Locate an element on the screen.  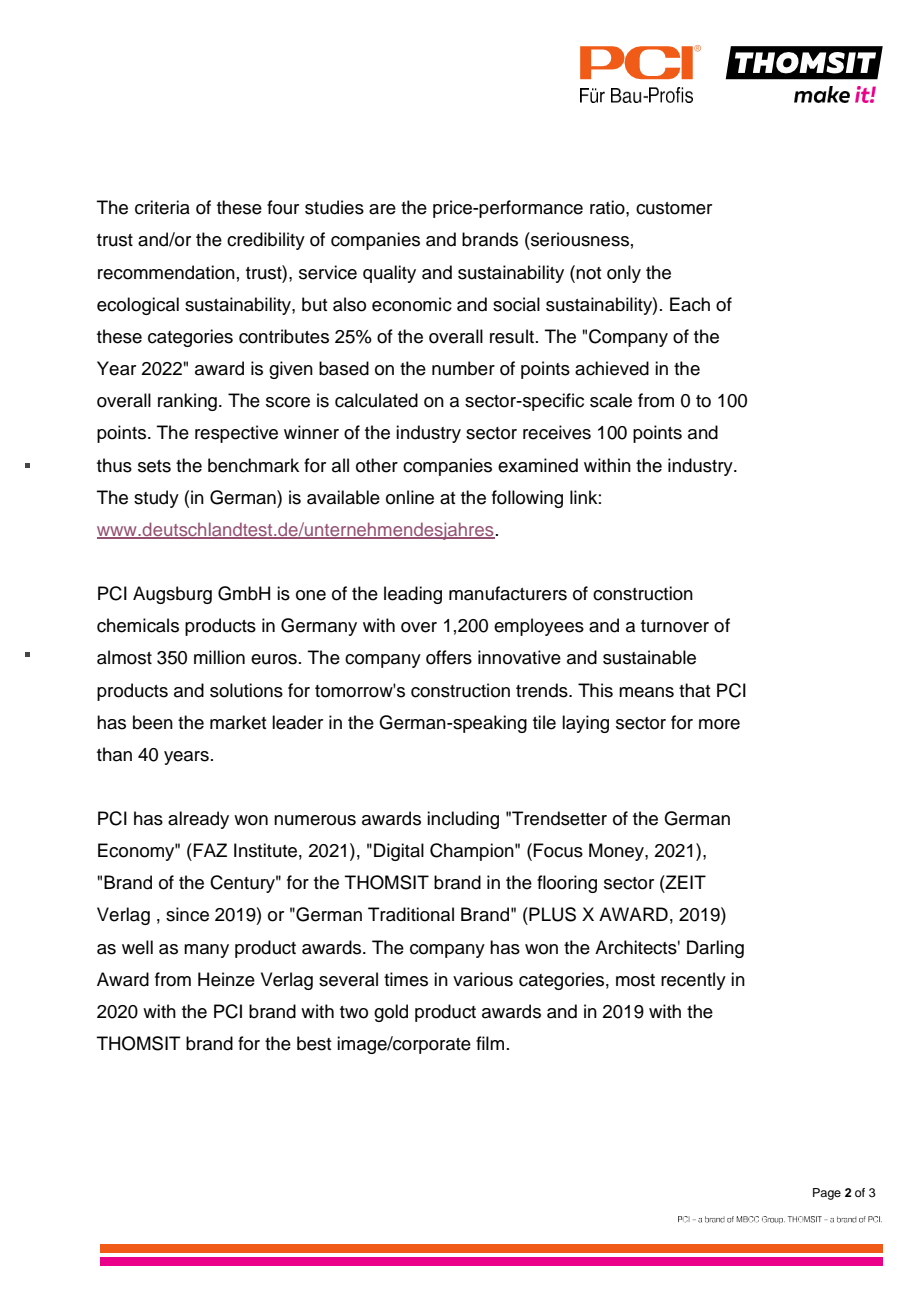
criteria is located at coordinates (162, 207).
